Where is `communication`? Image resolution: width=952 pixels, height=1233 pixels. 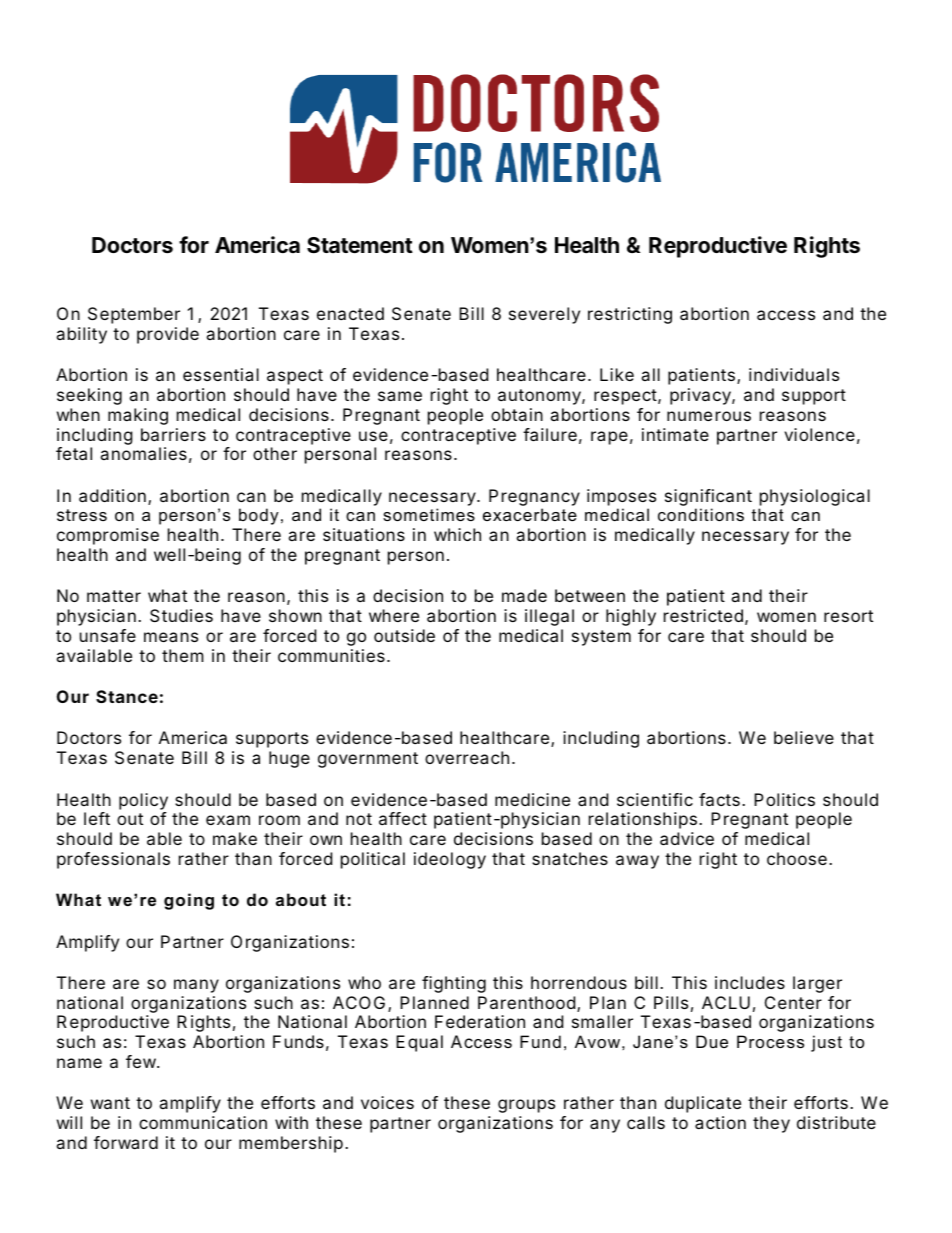 communication is located at coordinates (203, 1122).
